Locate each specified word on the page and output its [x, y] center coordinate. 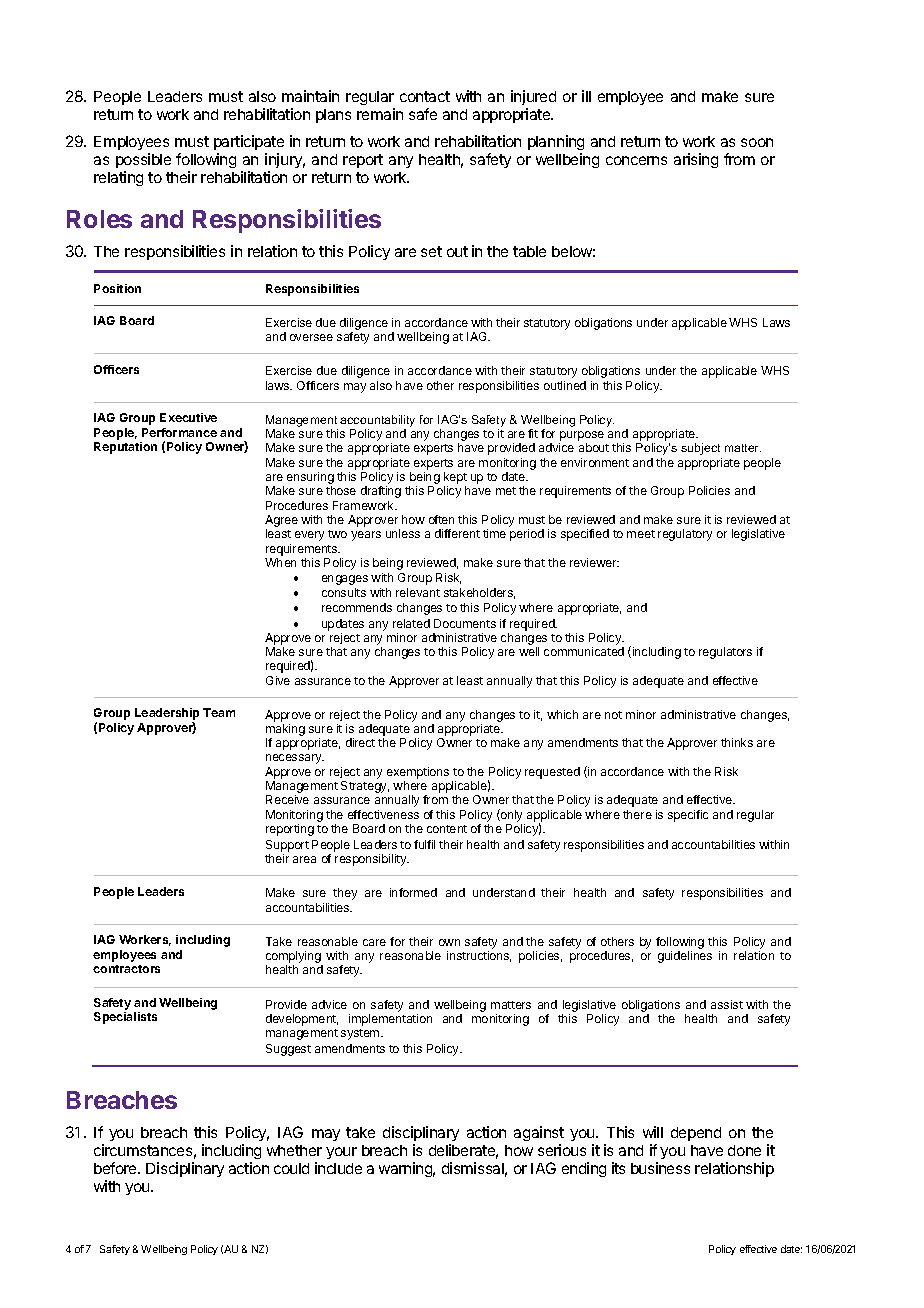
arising [696, 160]
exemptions [418, 774]
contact [425, 96]
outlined [565, 385]
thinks [737, 742]
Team [219, 712]
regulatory [685, 535]
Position [117, 288]
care [374, 942]
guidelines [685, 957]
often [441, 519]
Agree [281, 522]
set [431, 251]
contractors [126, 969]
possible [143, 160]
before [116, 1168]
